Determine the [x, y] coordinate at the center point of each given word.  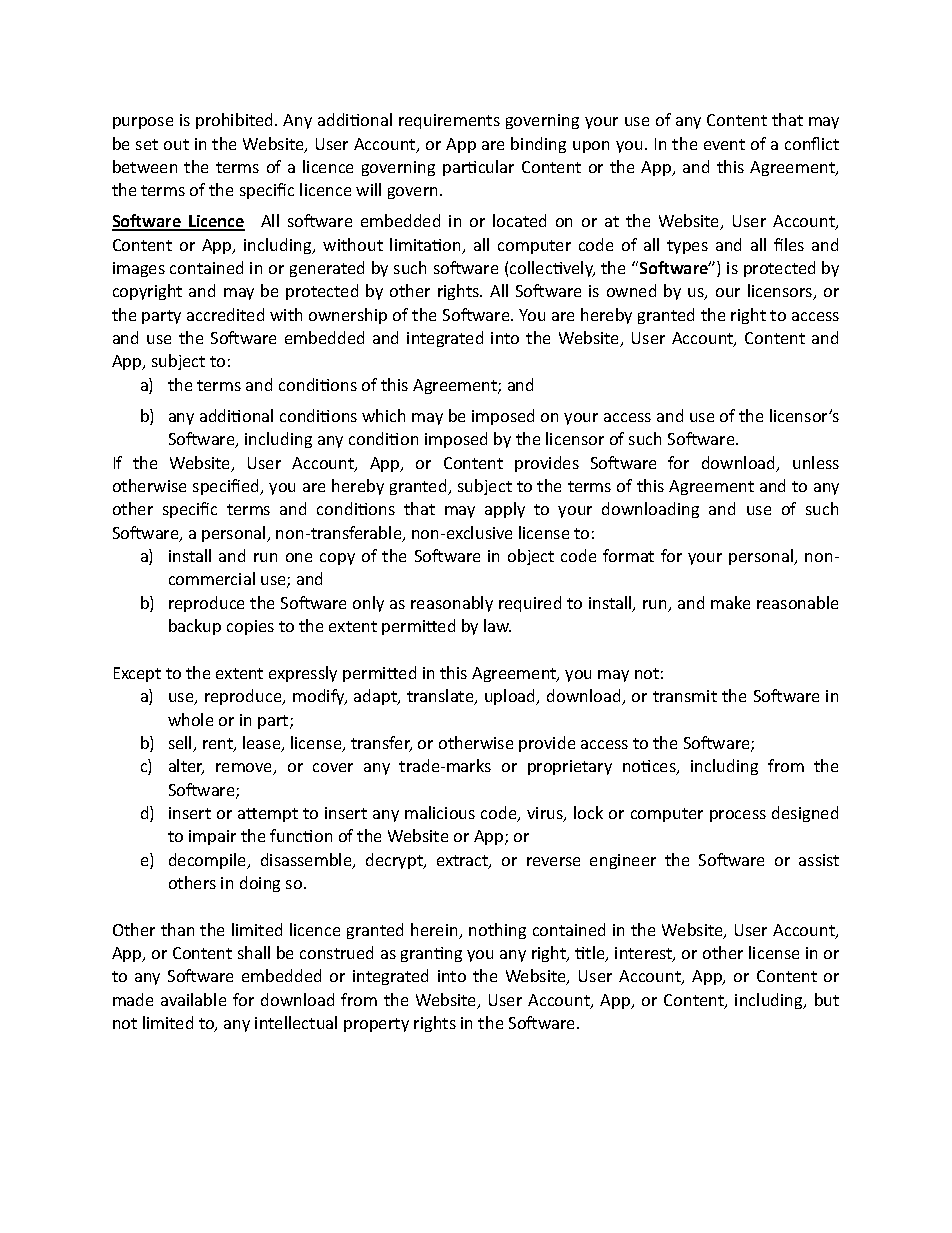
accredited [225, 314]
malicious [440, 812]
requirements [449, 121]
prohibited [236, 121]
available [193, 999]
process [738, 816]
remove [245, 769]
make [730, 602]
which [383, 415]
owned [631, 290]
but [827, 999]
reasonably [452, 604]
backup [195, 627]
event [724, 144]
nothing [497, 931]
